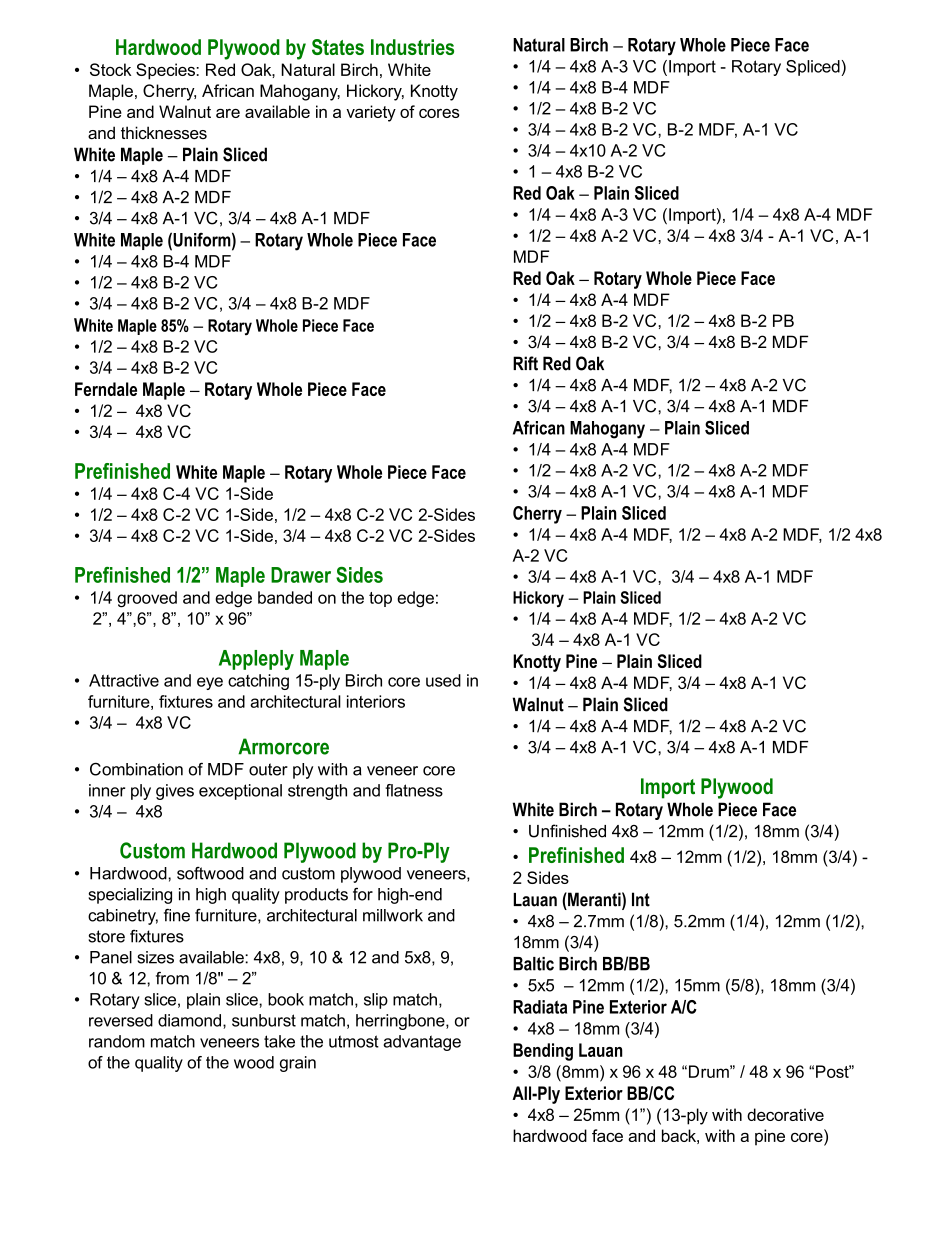  I want to click on Spliced, so click(813, 68).
